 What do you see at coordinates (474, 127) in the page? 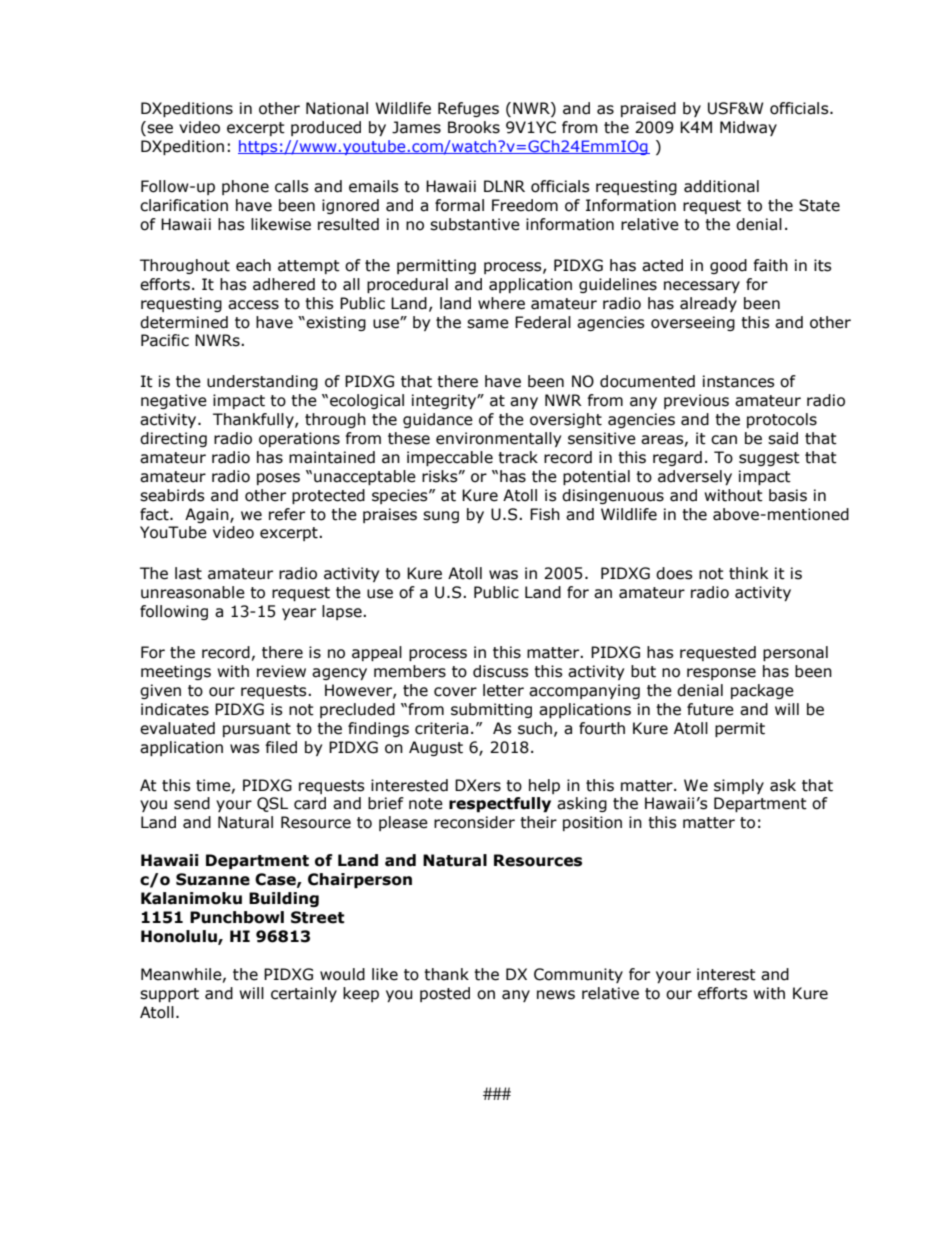
I see `Brooks` at bounding box center [474, 127].
